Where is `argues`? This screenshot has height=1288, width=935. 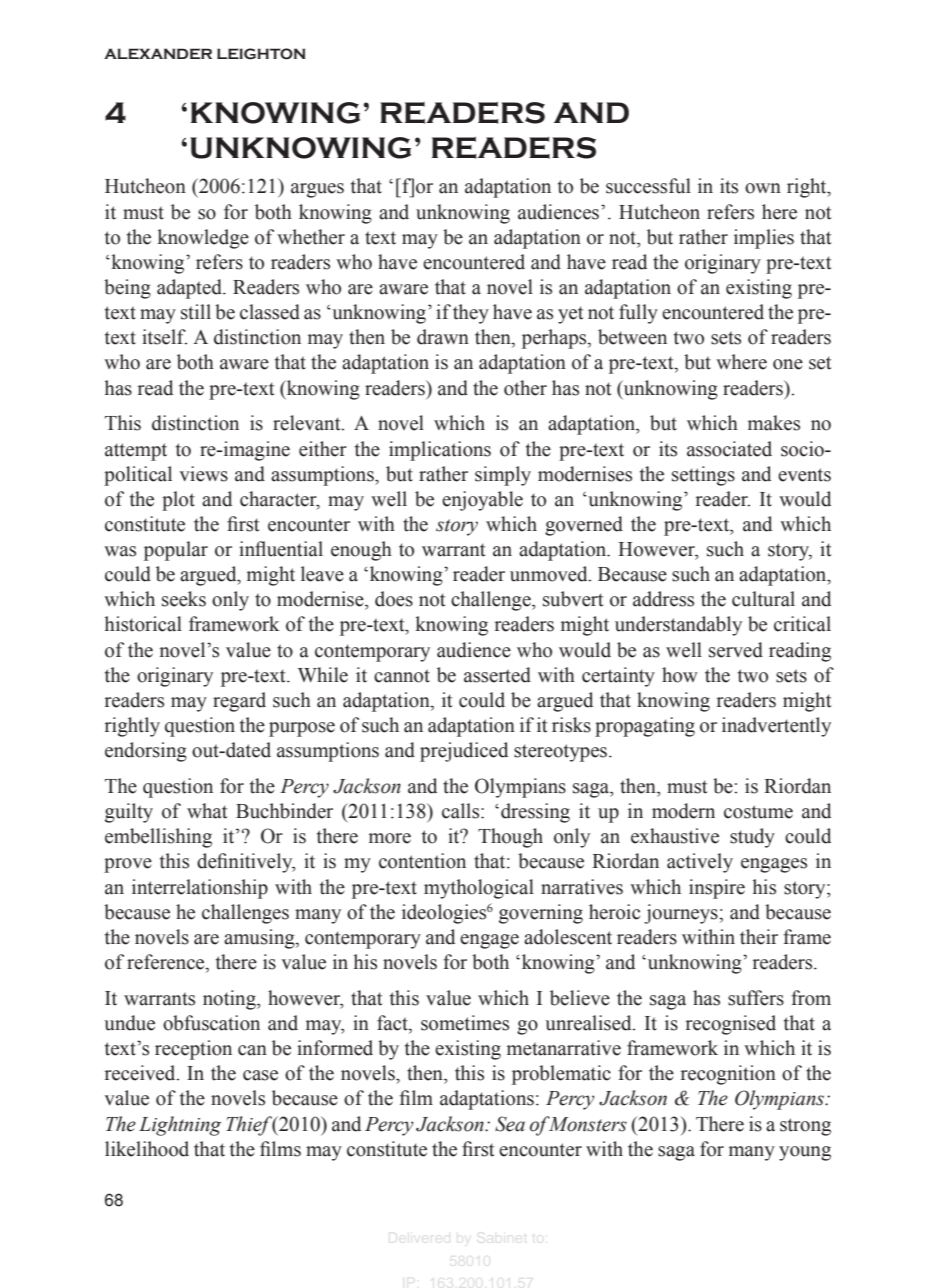
argues is located at coordinates (317, 190).
